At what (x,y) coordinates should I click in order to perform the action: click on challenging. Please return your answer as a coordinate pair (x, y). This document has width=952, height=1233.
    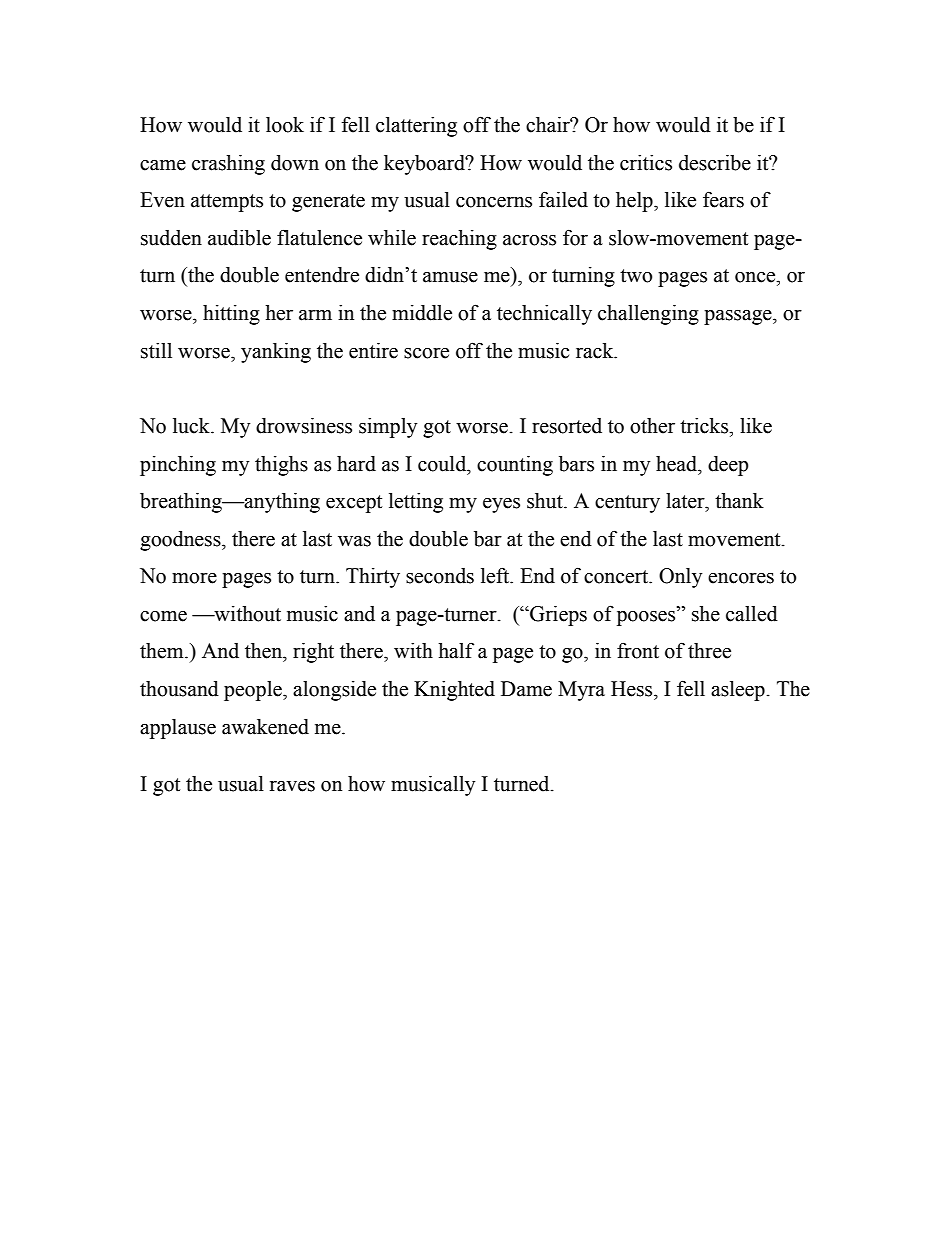
    Looking at the image, I should click on (648, 315).
